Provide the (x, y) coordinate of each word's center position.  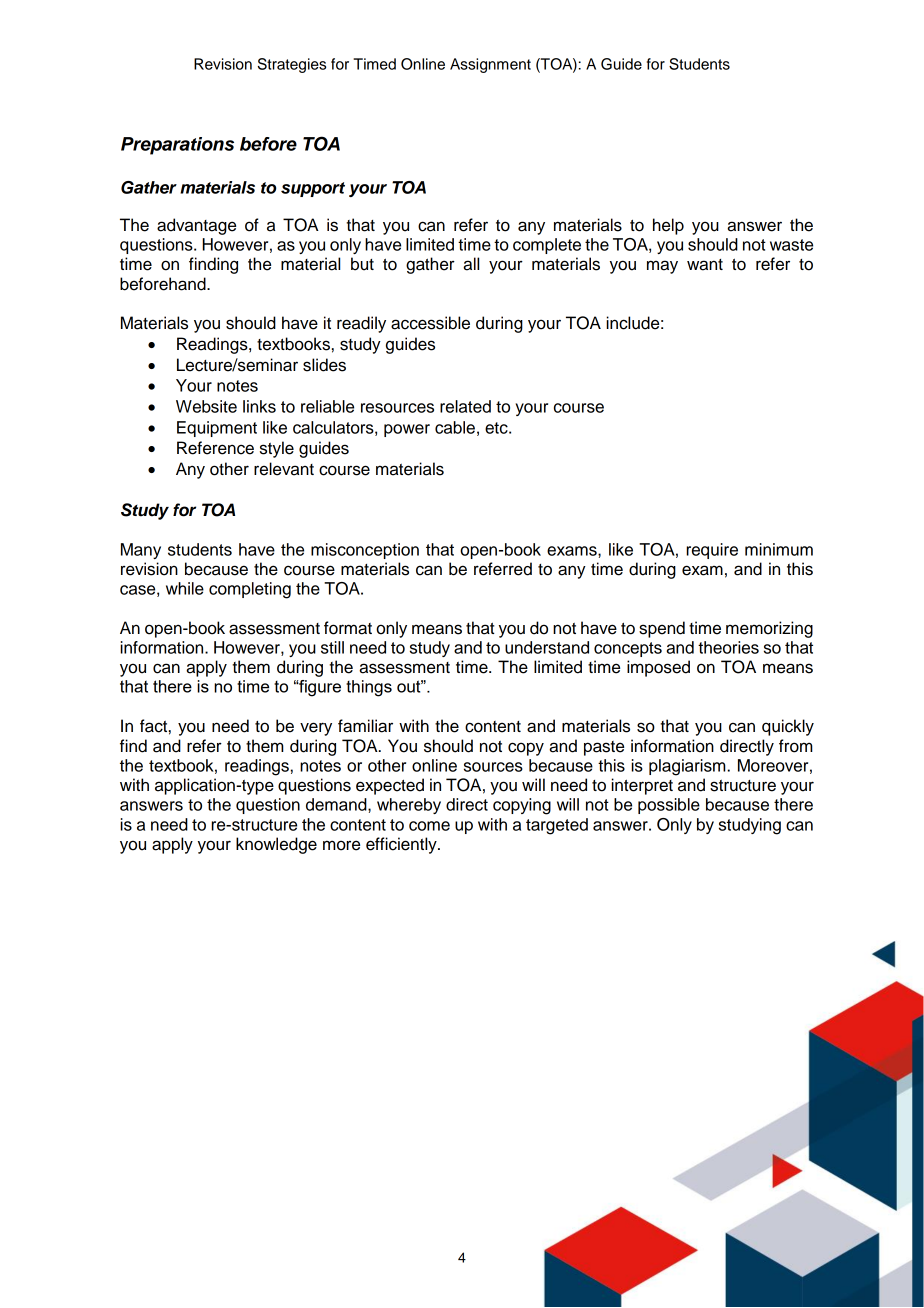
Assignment (490, 65)
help (668, 226)
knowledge (276, 845)
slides (324, 365)
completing (250, 590)
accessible (430, 323)
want (705, 265)
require (712, 551)
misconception (365, 551)
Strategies (292, 65)
